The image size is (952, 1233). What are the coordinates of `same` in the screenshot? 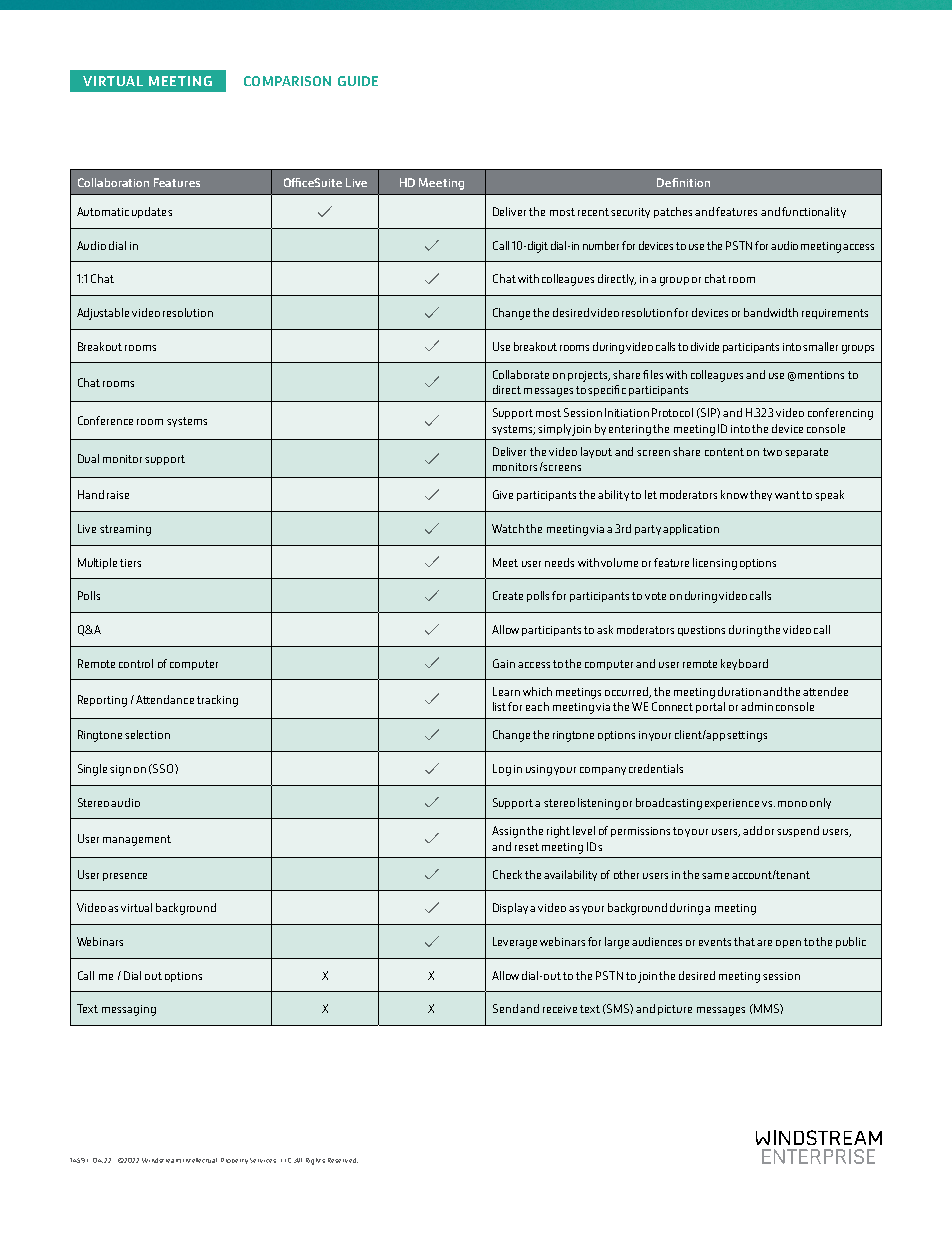 It's located at (715, 876).
